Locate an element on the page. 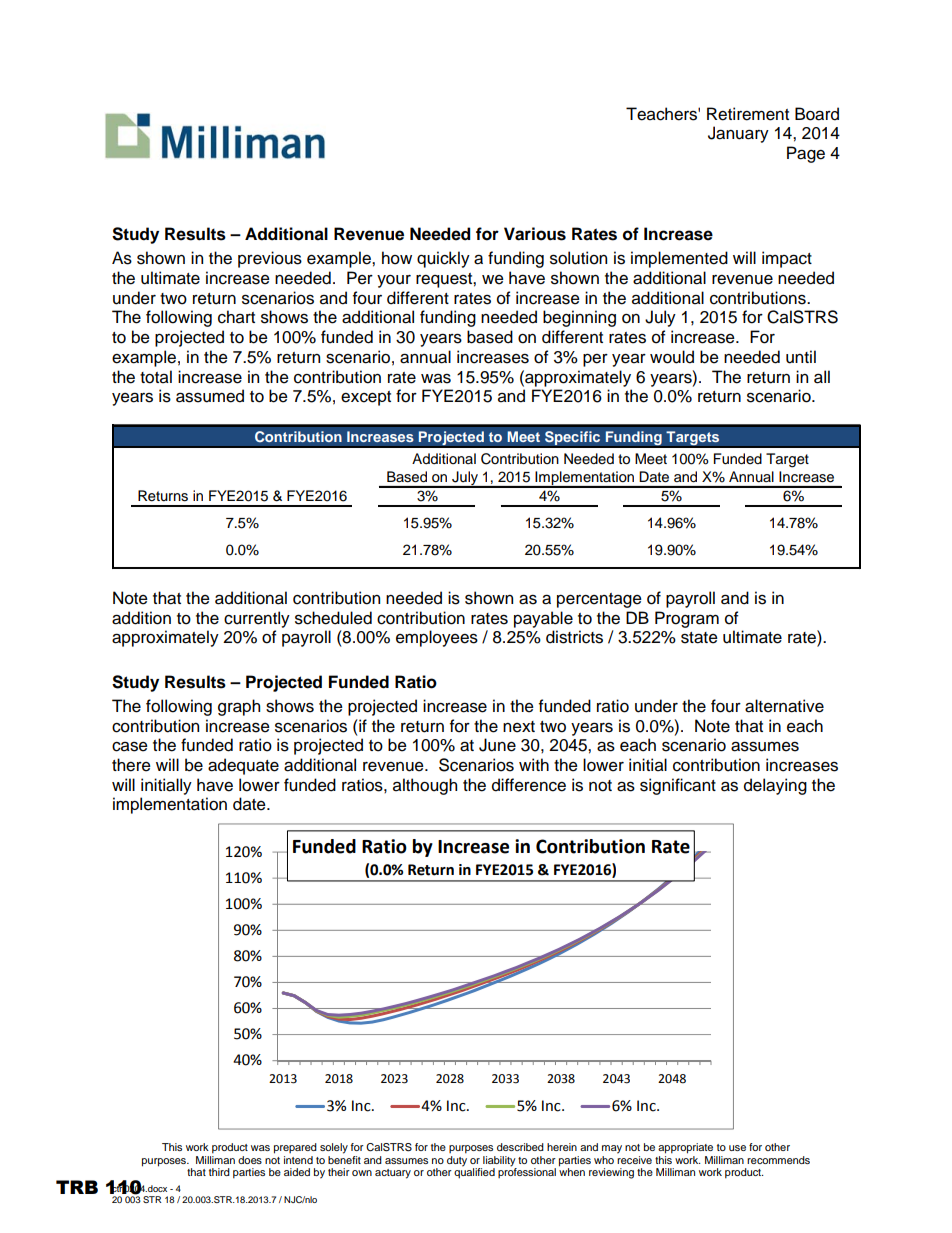 Image resolution: width=952 pixels, height=1233 pixels. January is located at coordinates (738, 134).
